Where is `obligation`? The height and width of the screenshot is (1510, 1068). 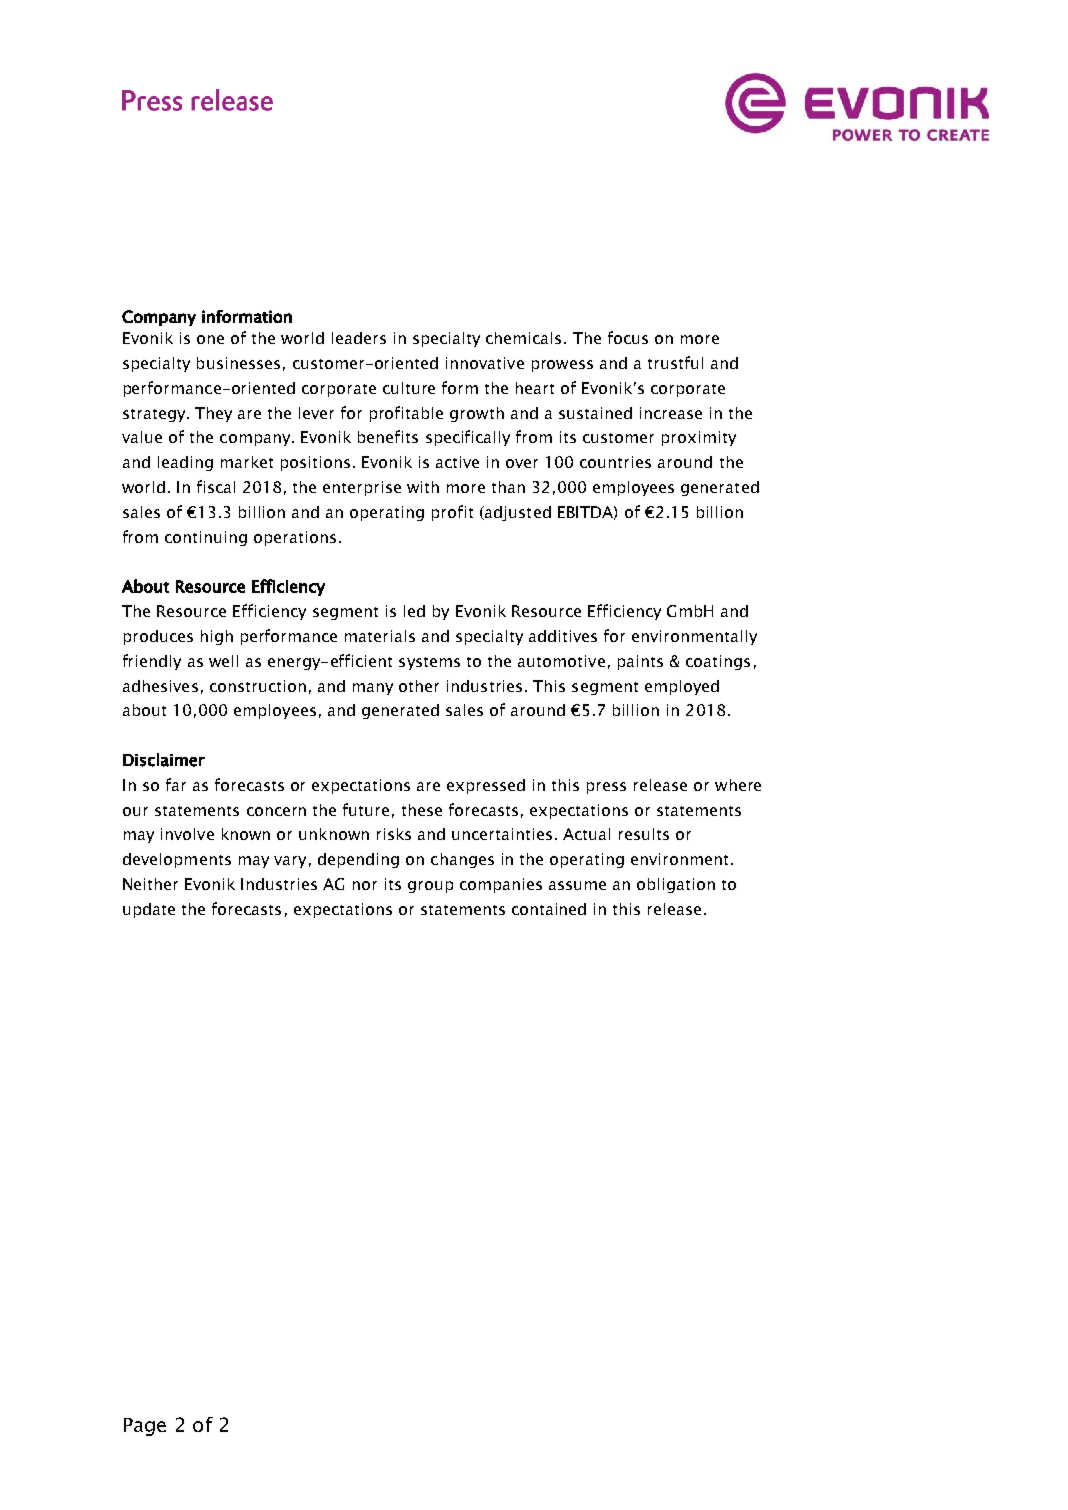 obligation is located at coordinates (676, 885).
